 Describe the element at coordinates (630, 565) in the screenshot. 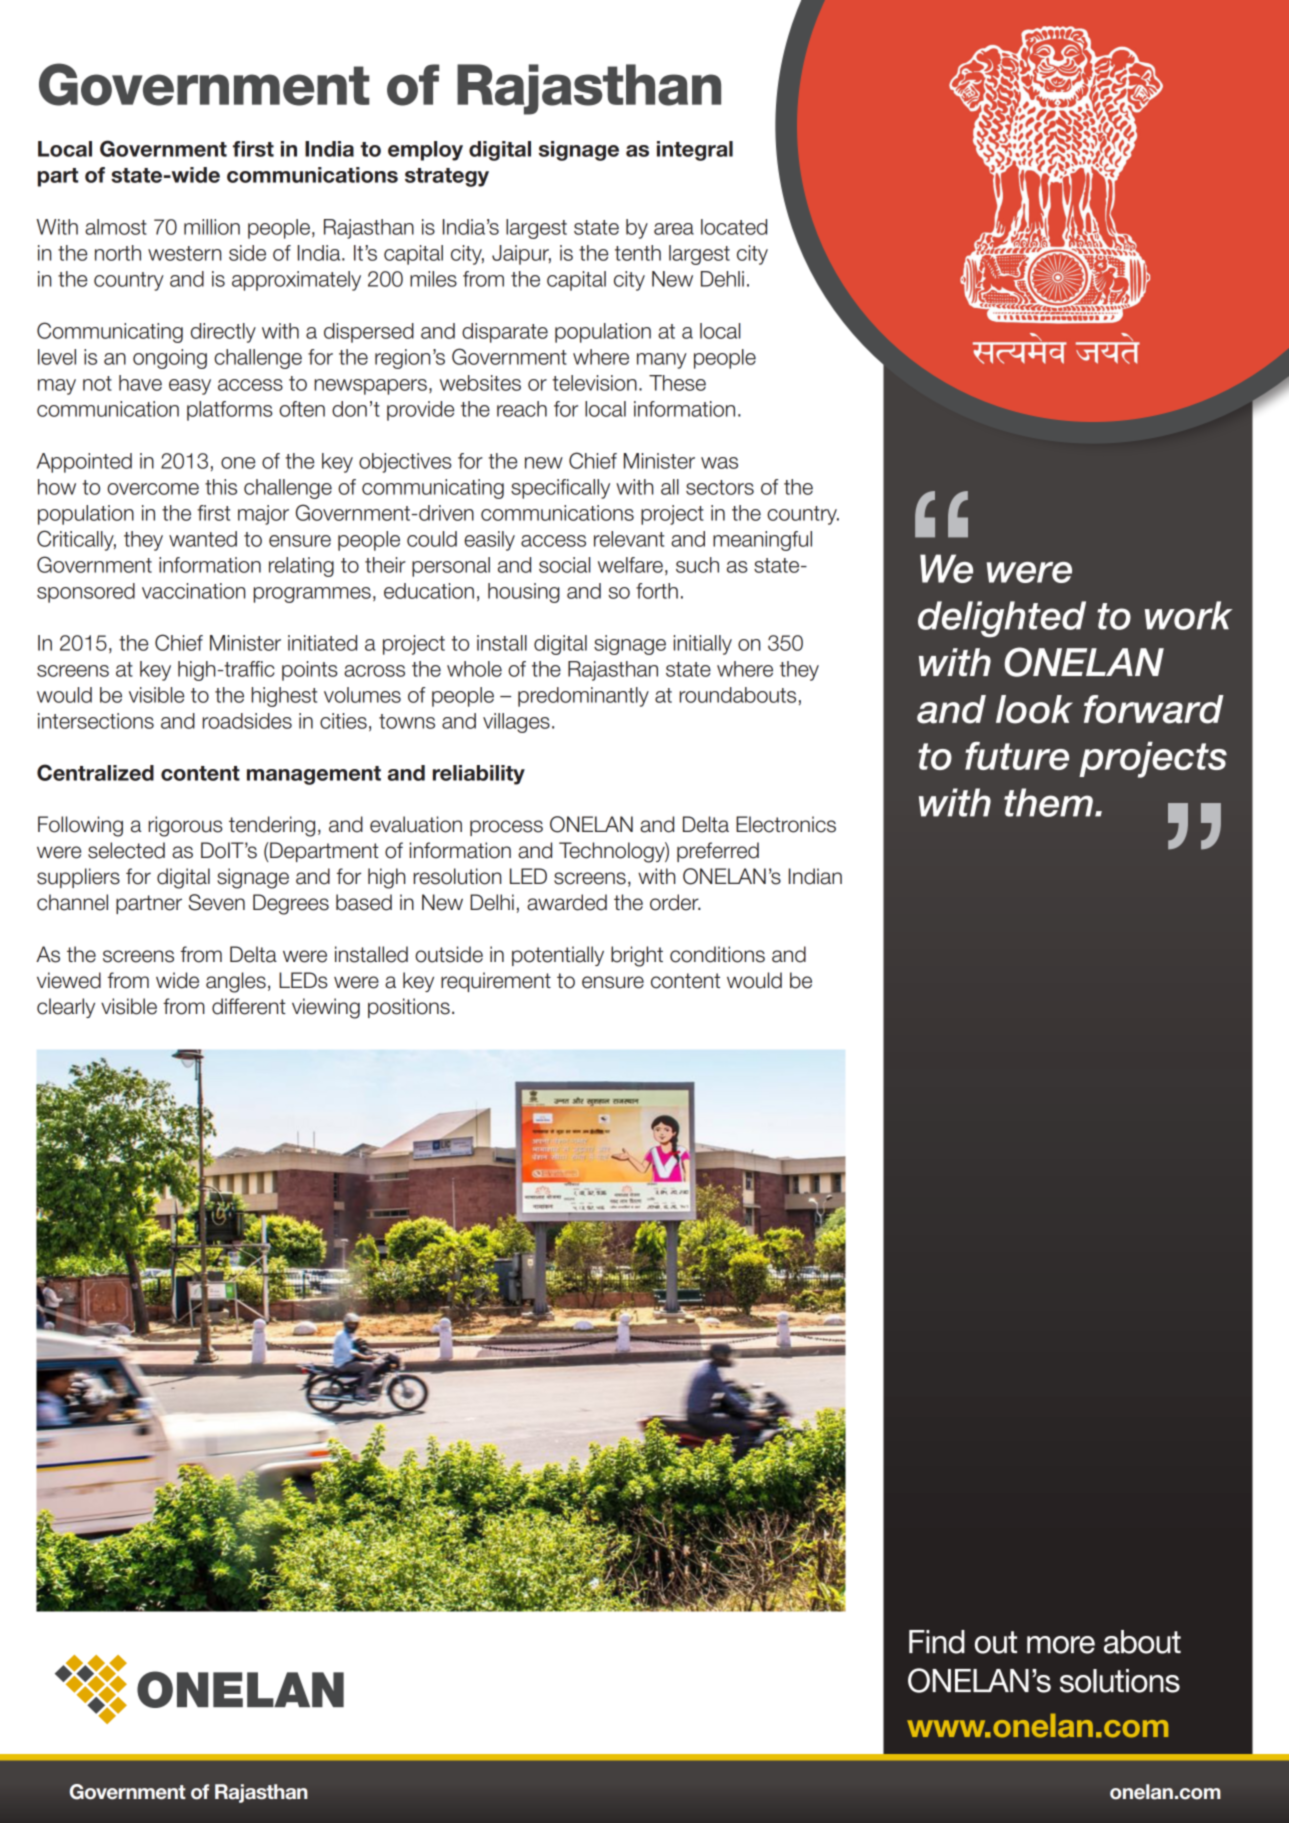

I see `welfare` at that location.
